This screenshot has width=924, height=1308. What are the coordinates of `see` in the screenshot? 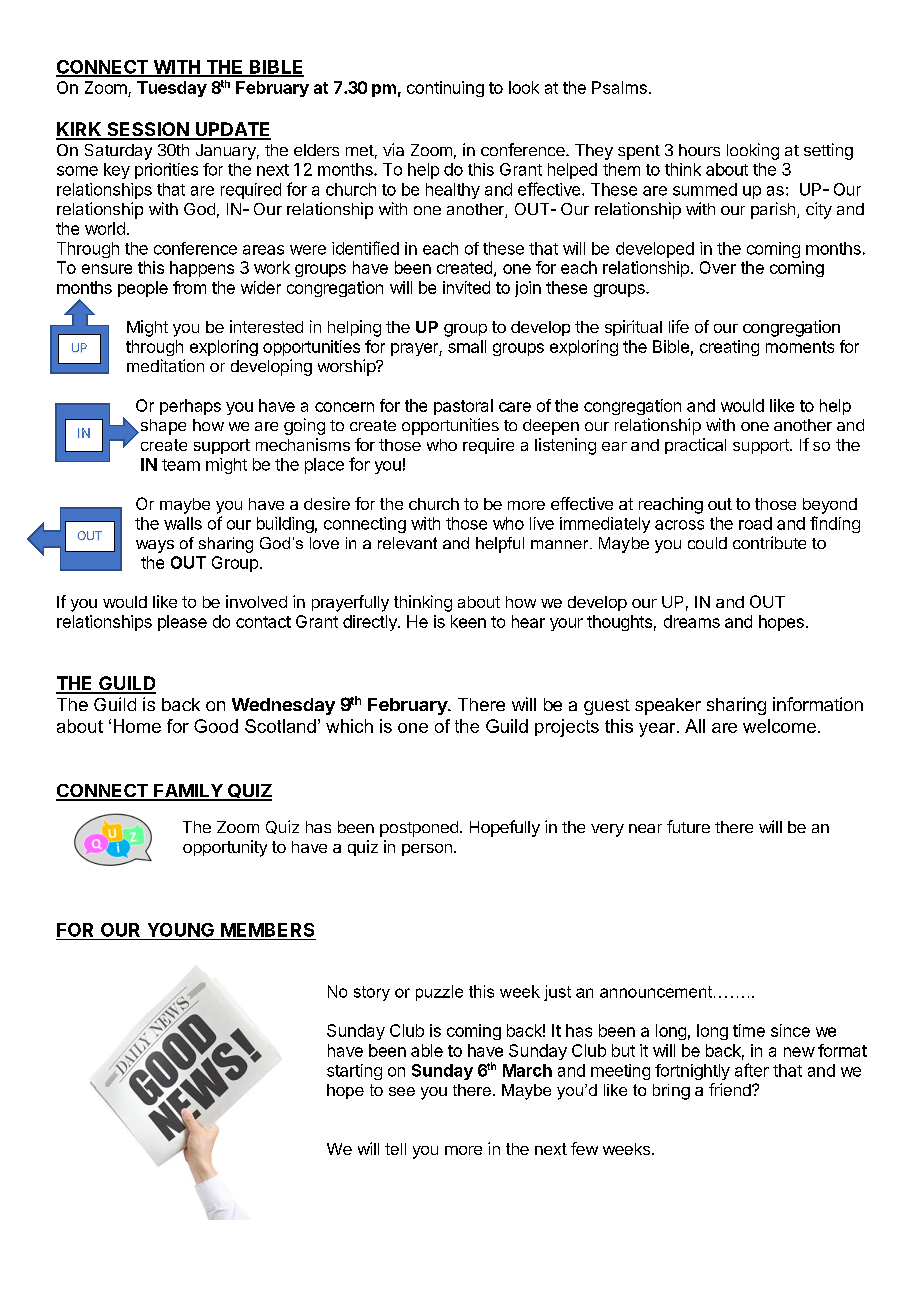 It's located at (402, 1091).
